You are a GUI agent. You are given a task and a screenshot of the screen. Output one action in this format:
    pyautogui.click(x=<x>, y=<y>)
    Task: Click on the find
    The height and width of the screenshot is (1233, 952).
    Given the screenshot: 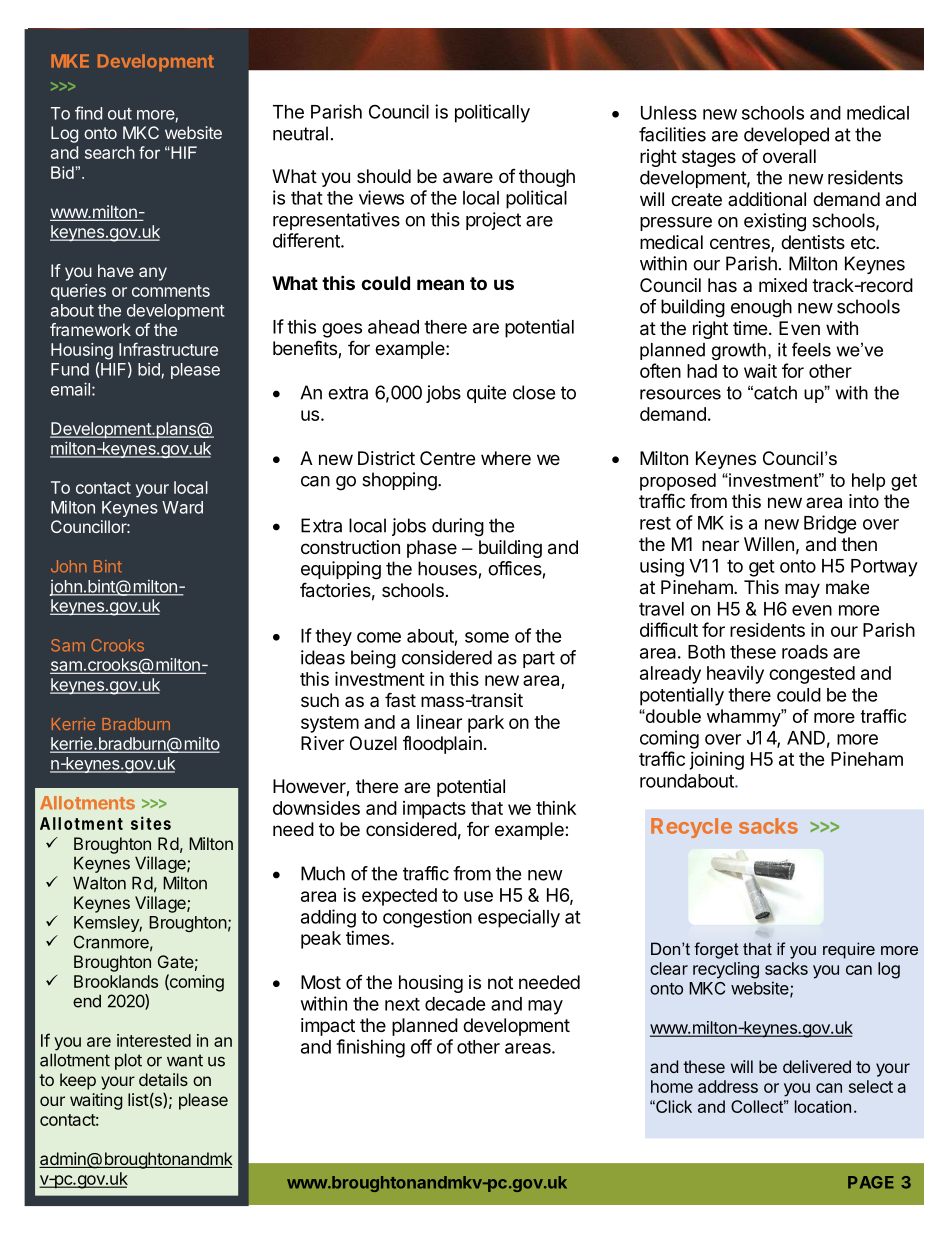 What is the action you would take?
    pyautogui.click(x=88, y=113)
